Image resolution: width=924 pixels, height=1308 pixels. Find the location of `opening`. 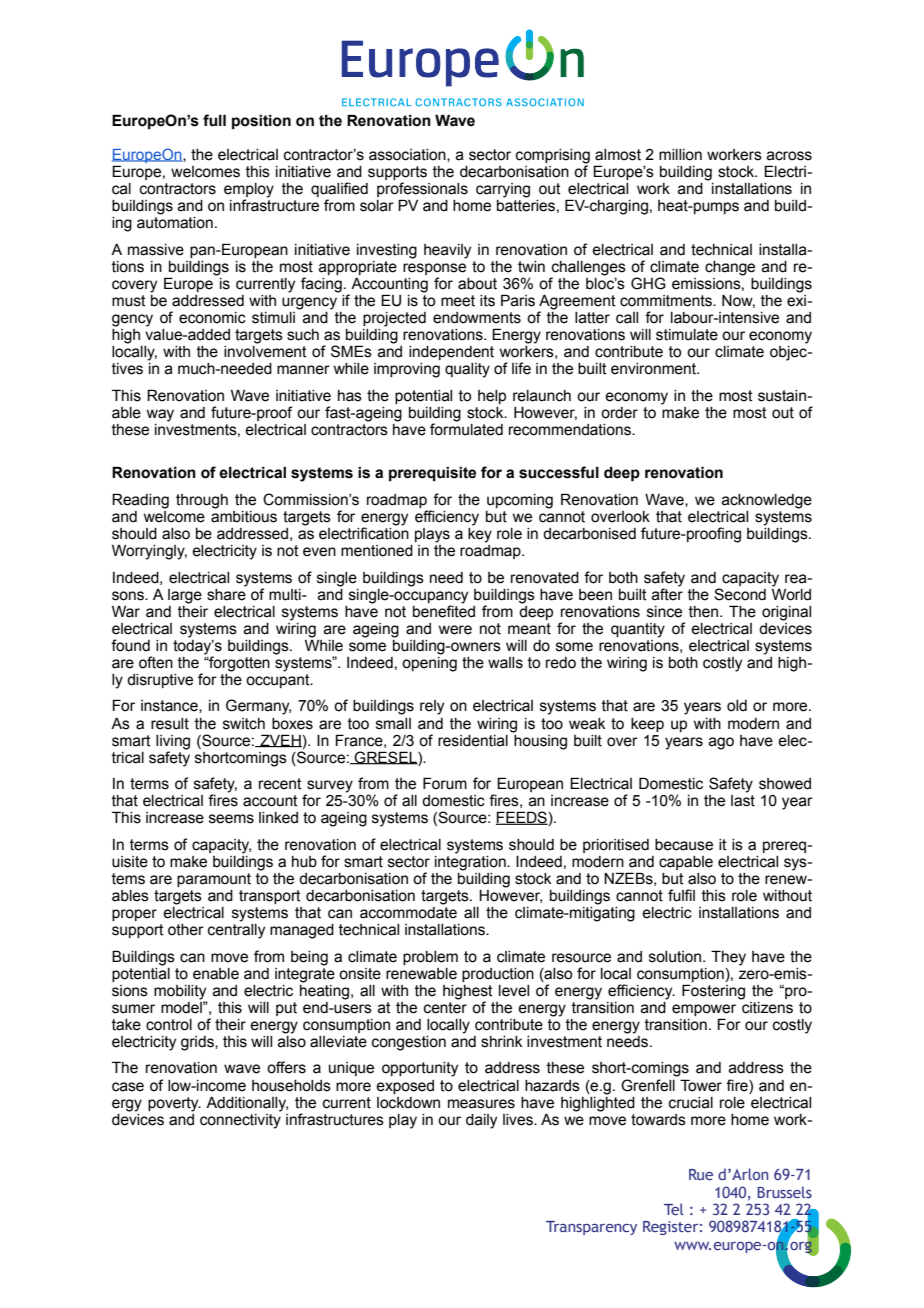

opening is located at coordinates (429, 663).
